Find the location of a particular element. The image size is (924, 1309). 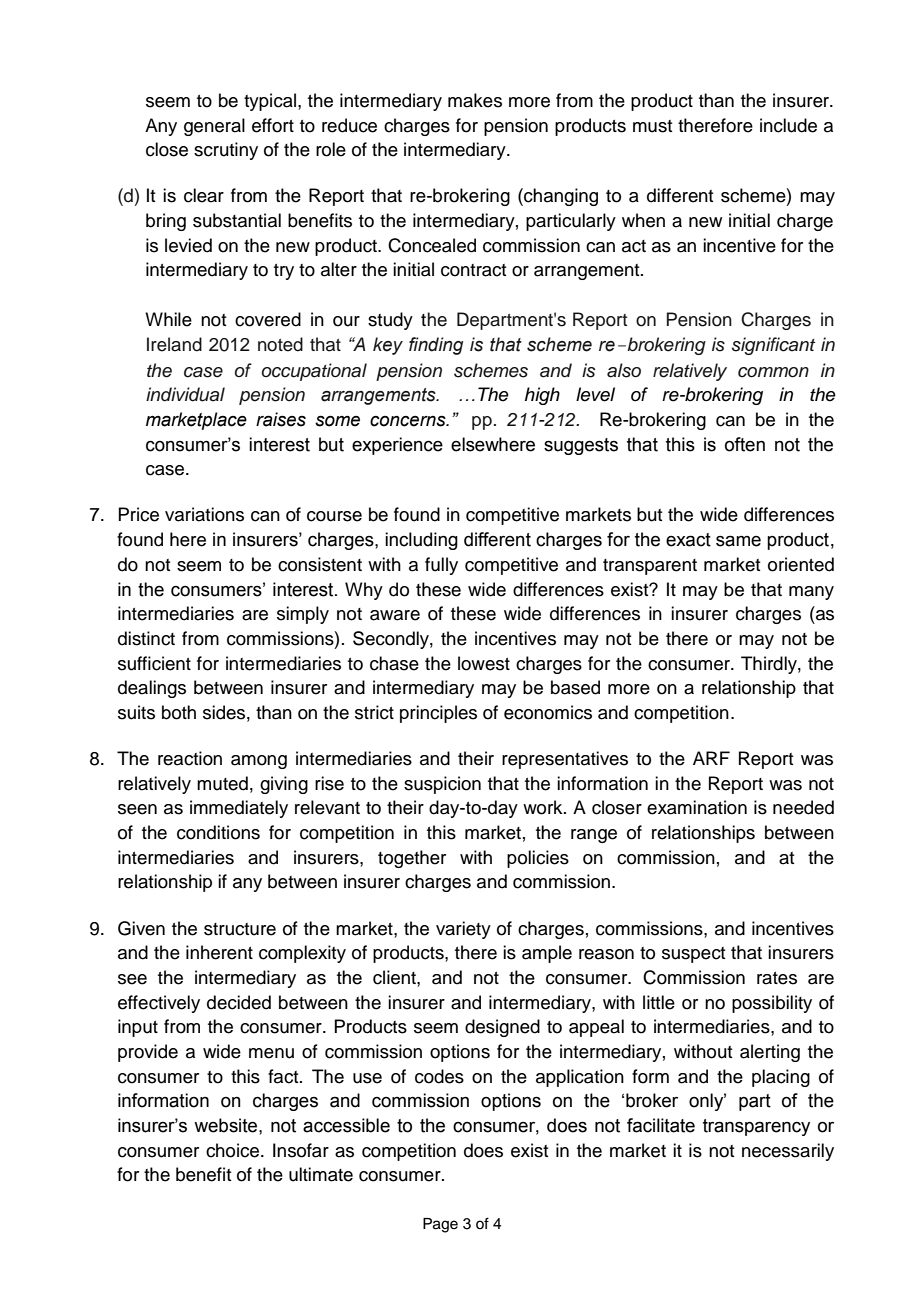

together is located at coordinates (412, 859).
